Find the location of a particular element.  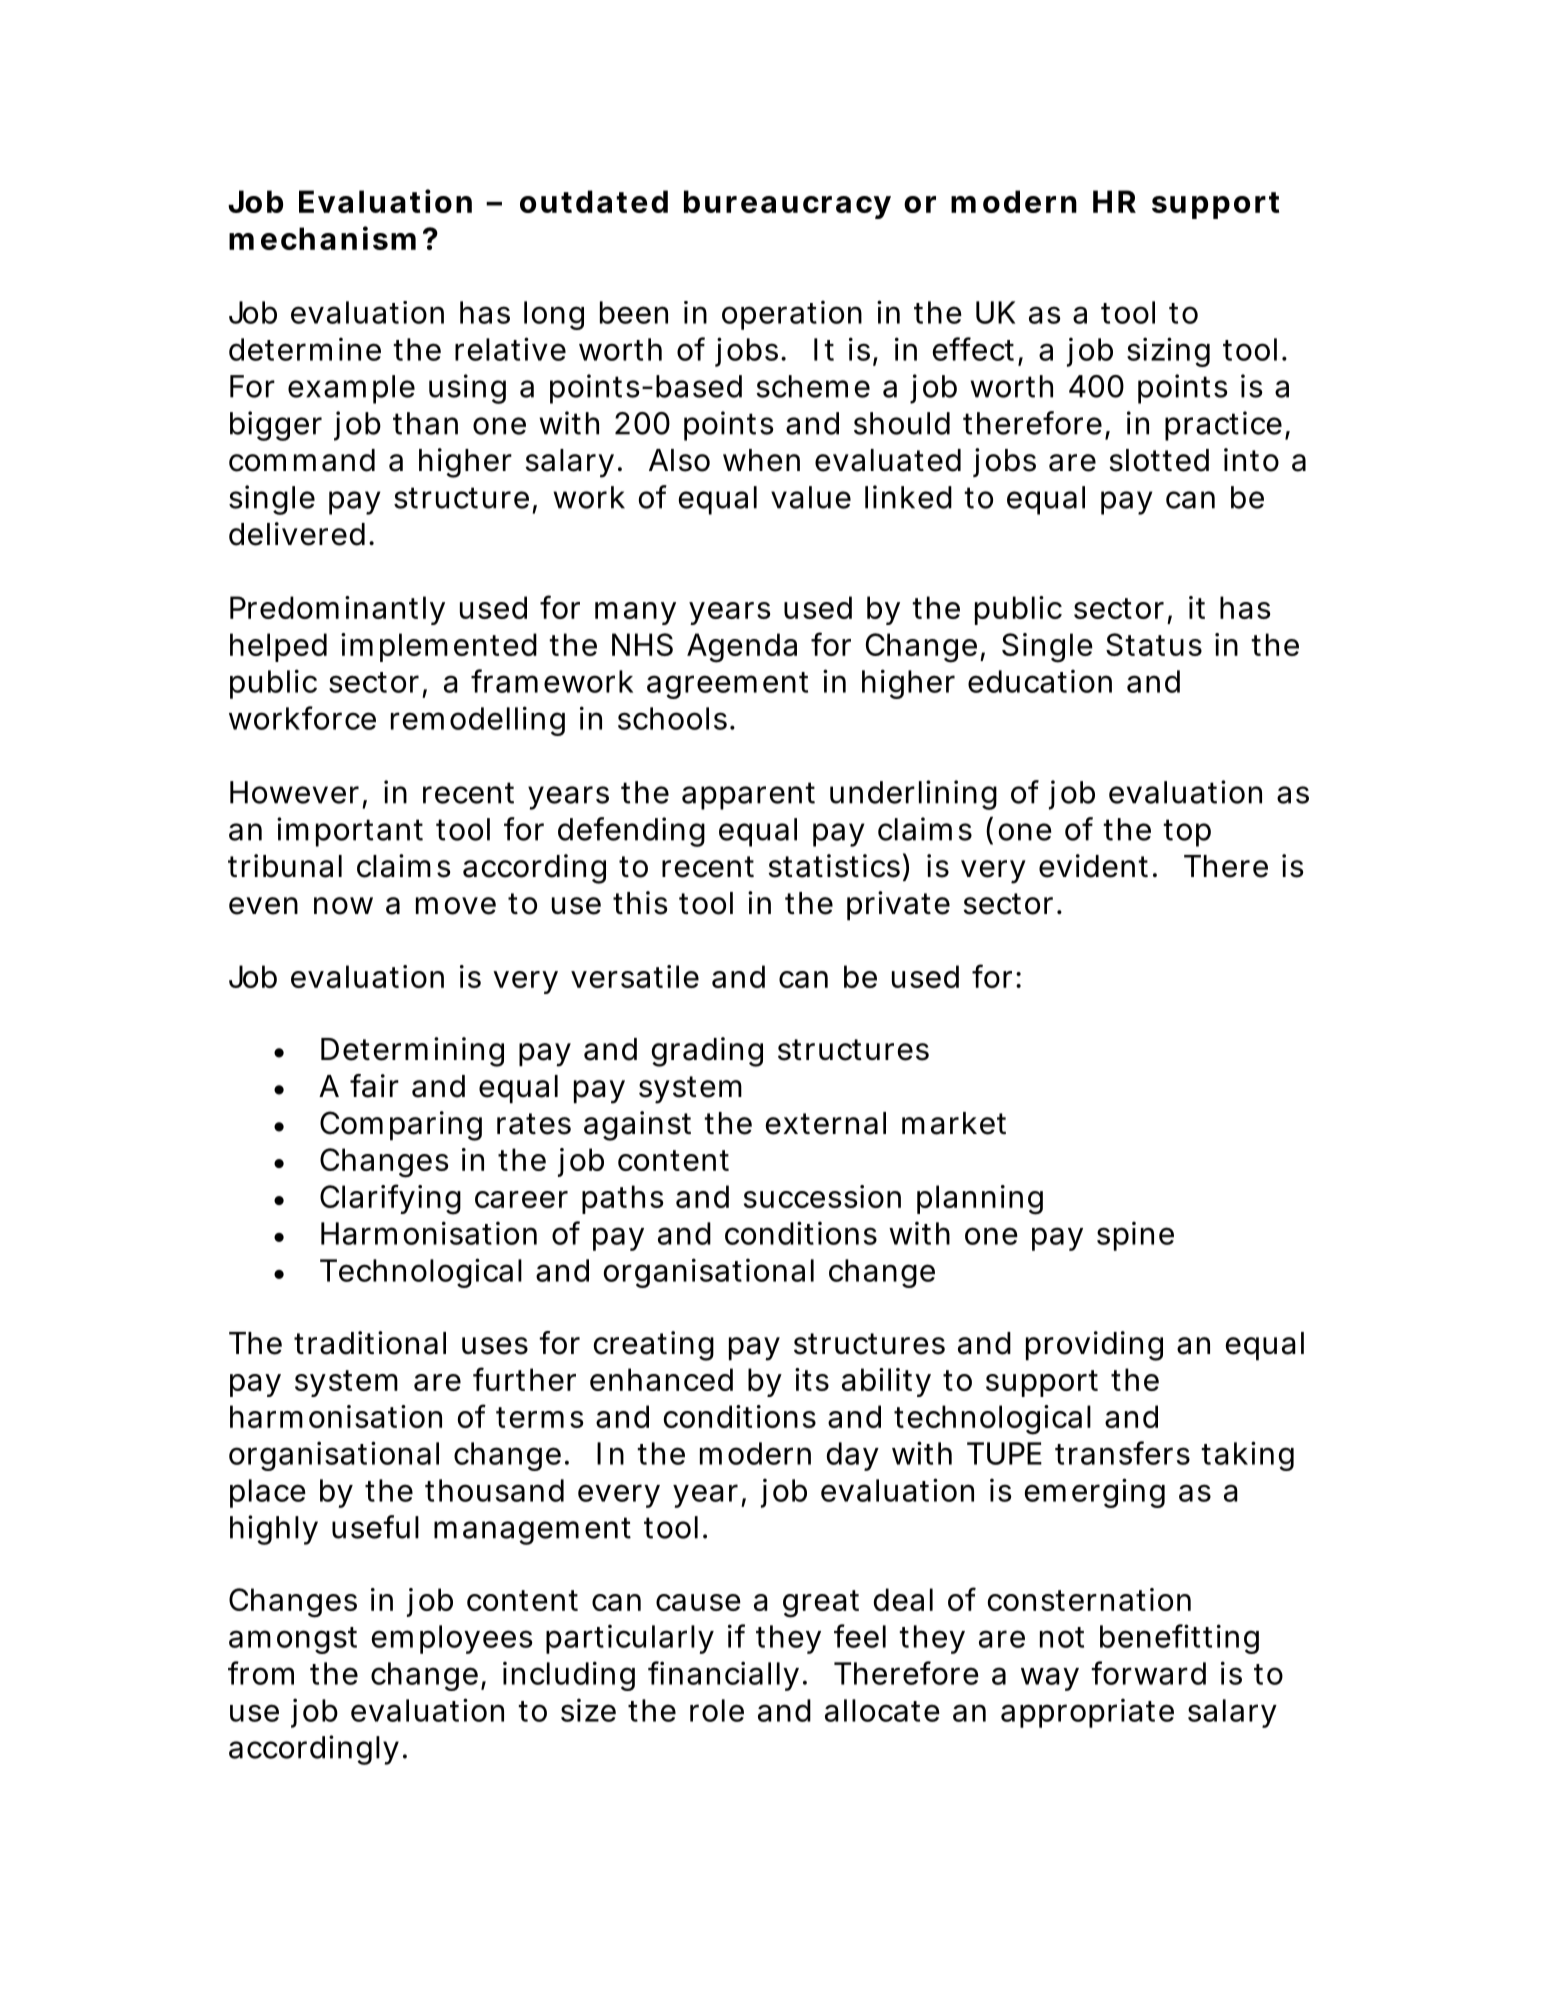

agreement is located at coordinates (727, 685).
